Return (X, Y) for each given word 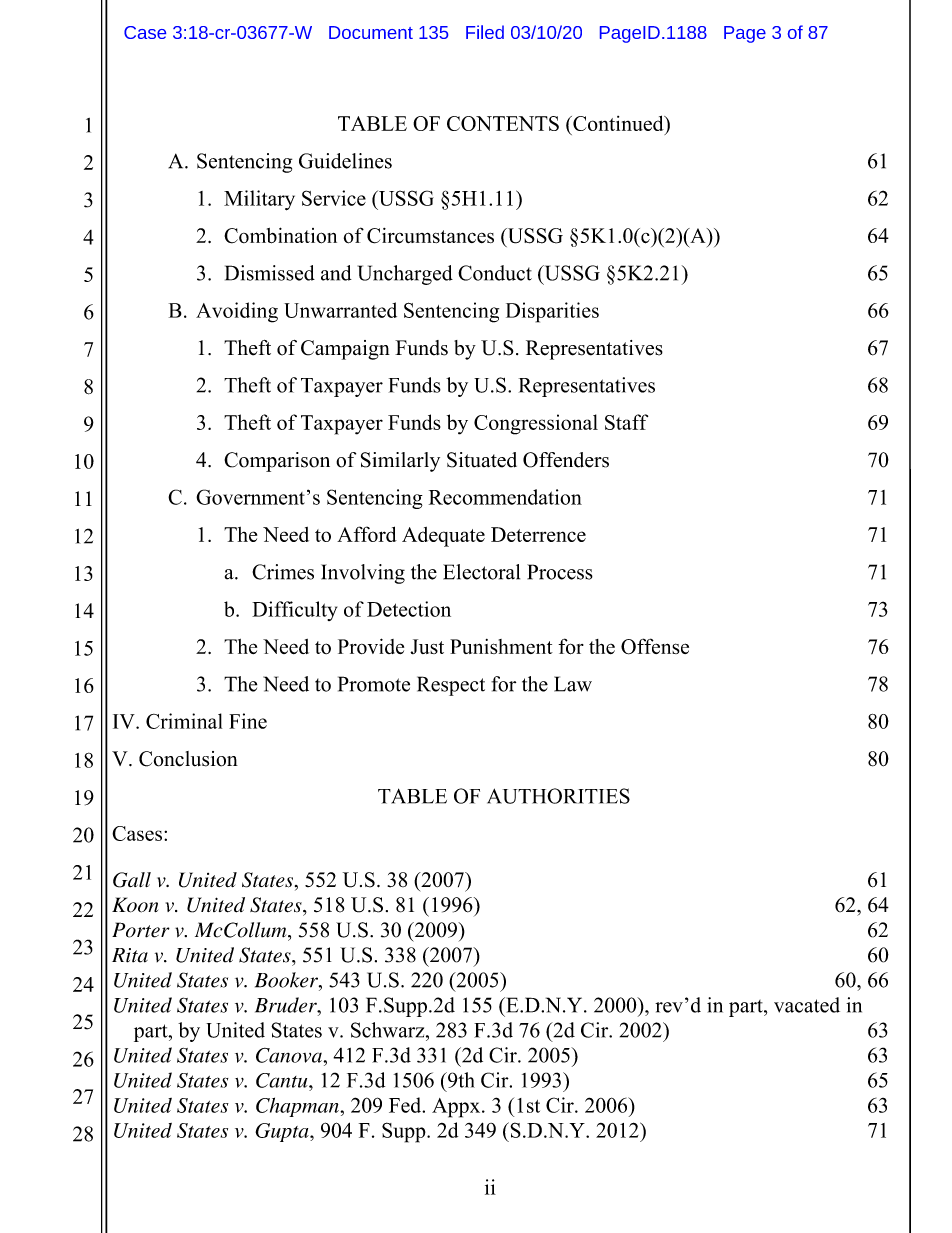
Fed (406, 1105)
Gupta (283, 1132)
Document (371, 32)
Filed (485, 32)
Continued (618, 123)
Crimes (283, 572)
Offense (655, 646)
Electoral (481, 572)
